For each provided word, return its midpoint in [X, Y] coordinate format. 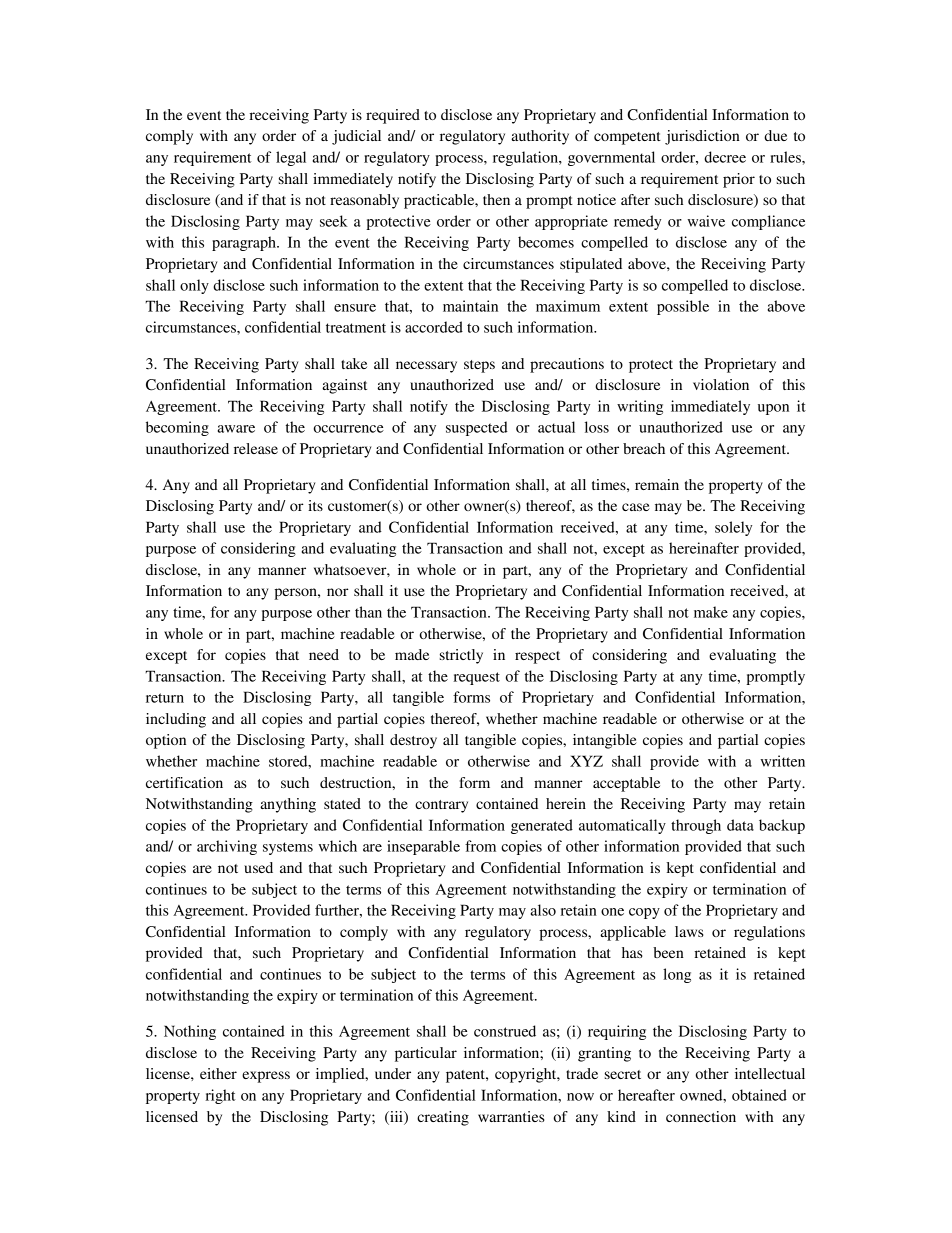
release [256, 448]
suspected [477, 428]
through [696, 826]
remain [657, 484]
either [218, 1073]
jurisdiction [702, 137]
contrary [441, 806]
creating [443, 1118]
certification [184, 782]
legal [291, 158]
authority [540, 137]
